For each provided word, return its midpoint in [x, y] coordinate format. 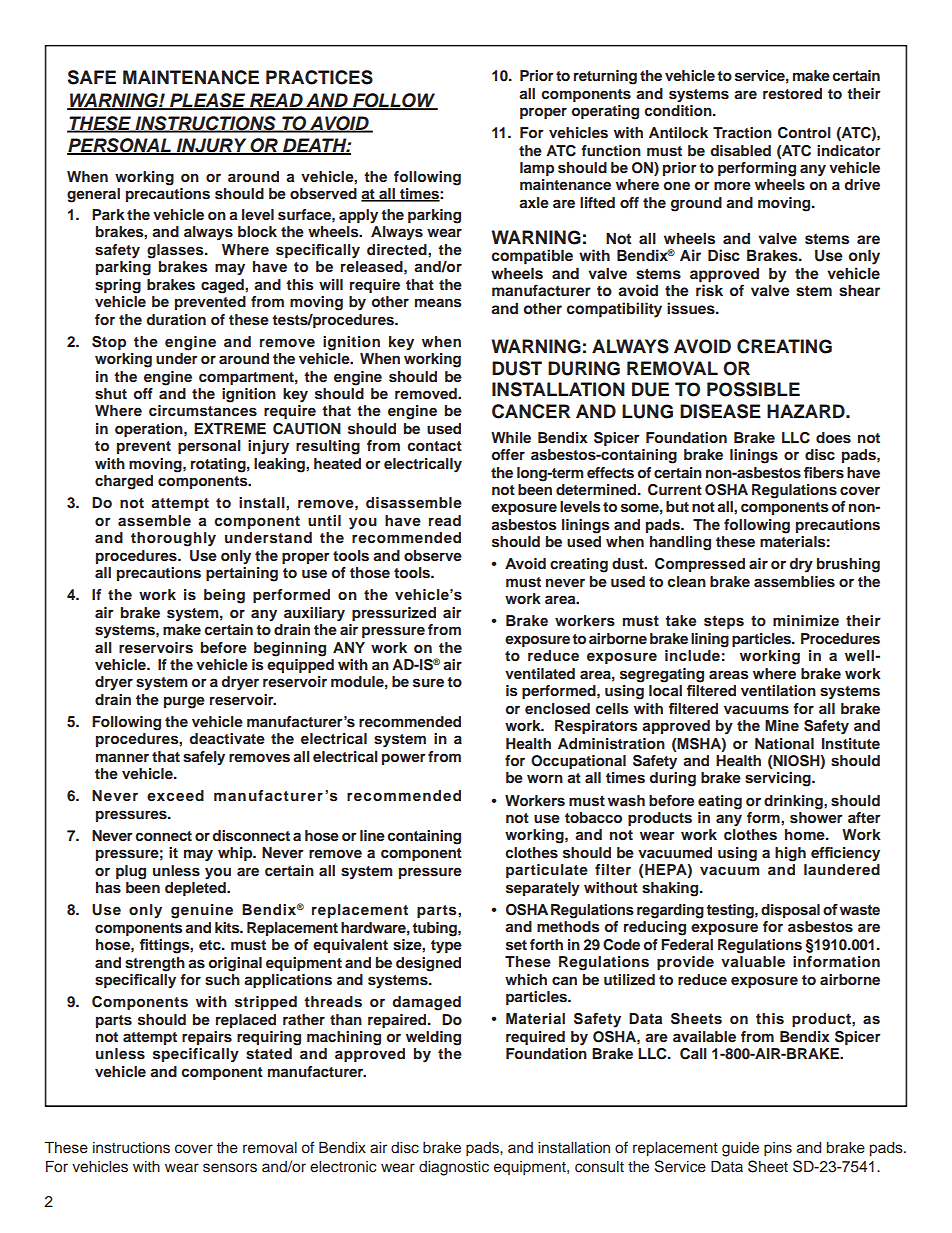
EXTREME [230, 428]
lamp [537, 169]
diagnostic [454, 1168]
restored [792, 93]
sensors [230, 1168]
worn [545, 778]
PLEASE [208, 101]
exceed [175, 795]
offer [508, 454]
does [833, 437]
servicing [779, 779]
